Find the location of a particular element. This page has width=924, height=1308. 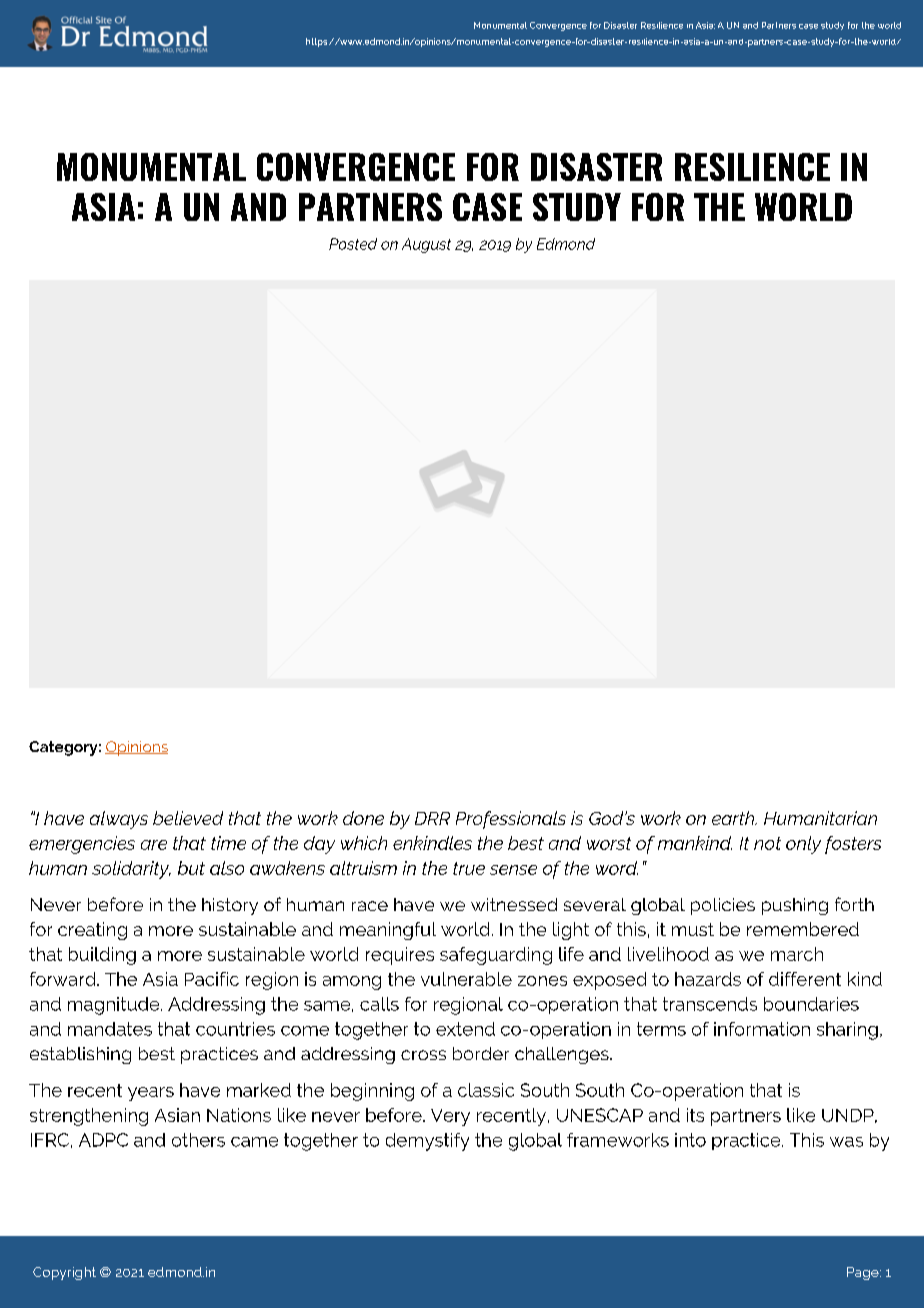

earth is located at coordinates (734, 818).
